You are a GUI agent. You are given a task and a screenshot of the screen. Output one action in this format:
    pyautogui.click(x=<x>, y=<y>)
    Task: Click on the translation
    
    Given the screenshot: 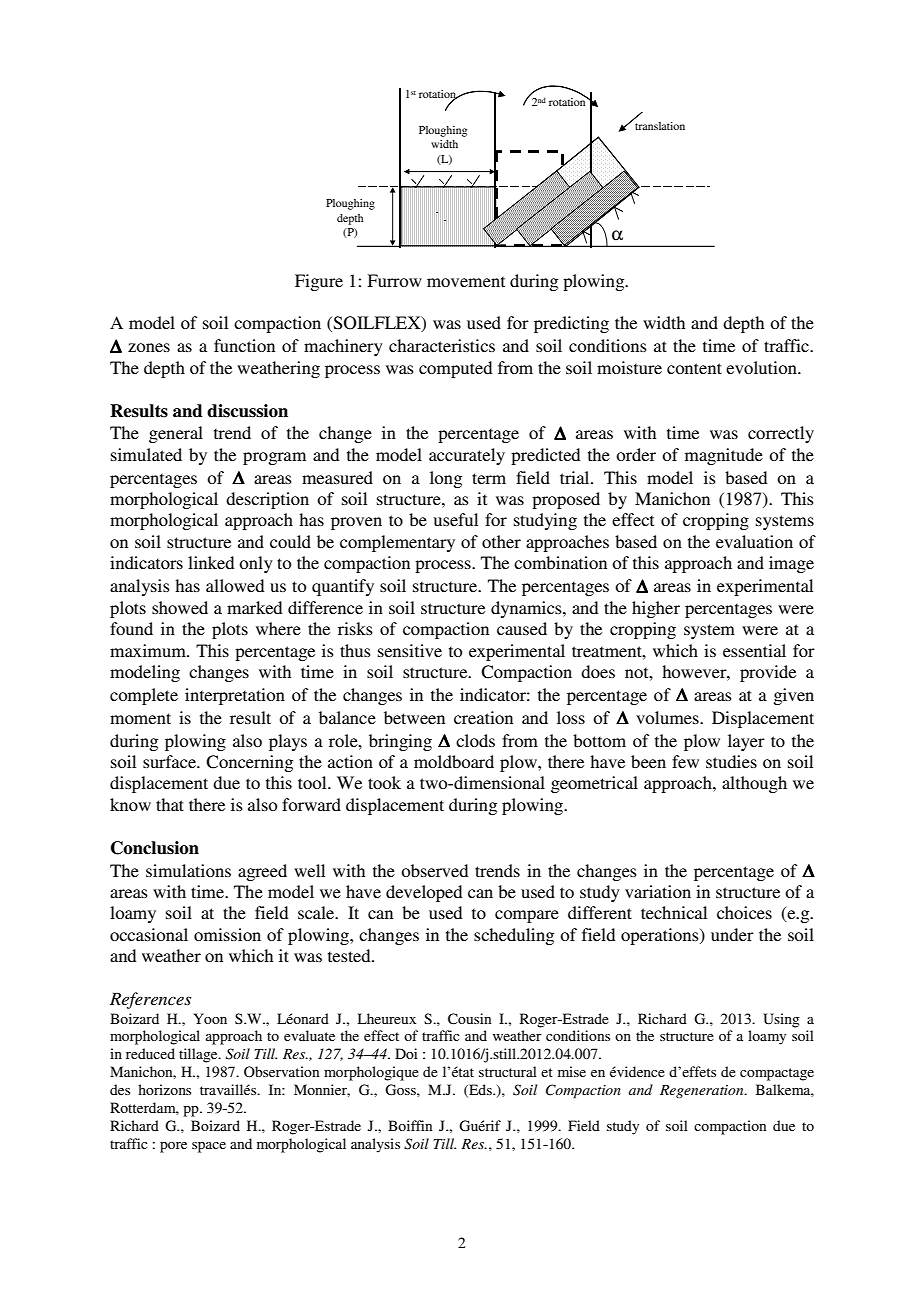 What is the action you would take?
    pyautogui.click(x=659, y=124)
